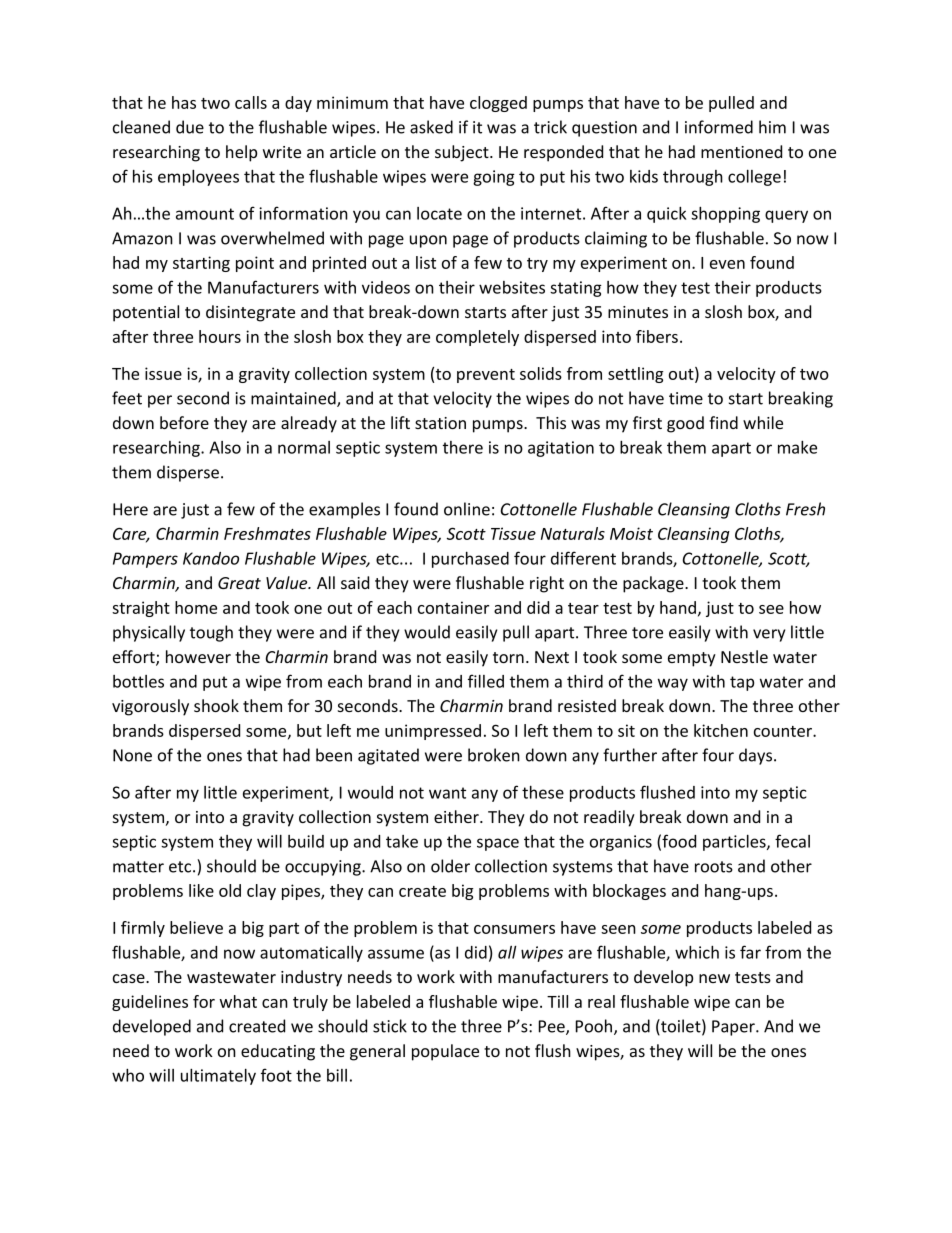  What do you see at coordinates (686, 398) in the page?
I see `time` at bounding box center [686, 398].
